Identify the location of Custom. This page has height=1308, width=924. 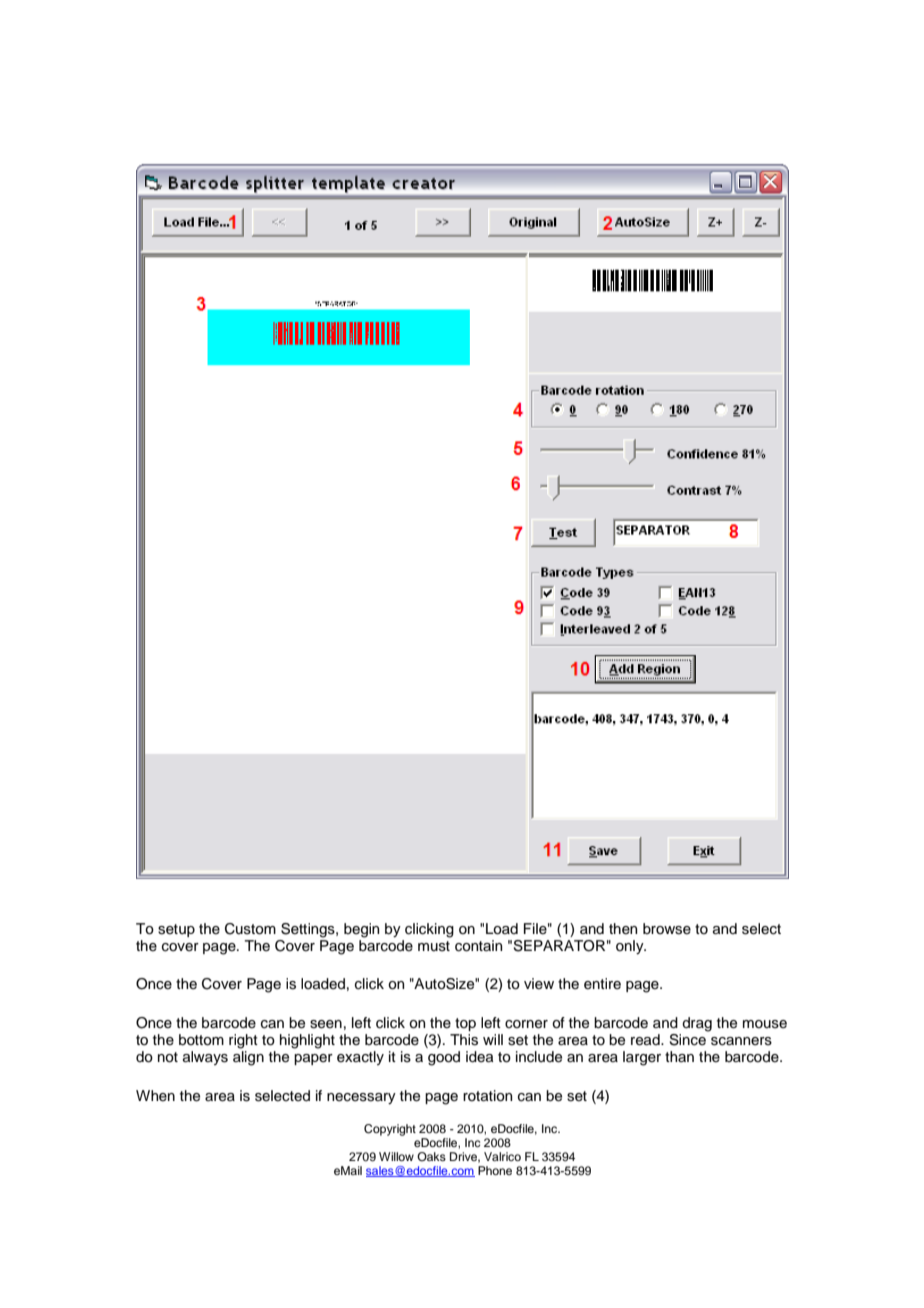
(250, 929).
